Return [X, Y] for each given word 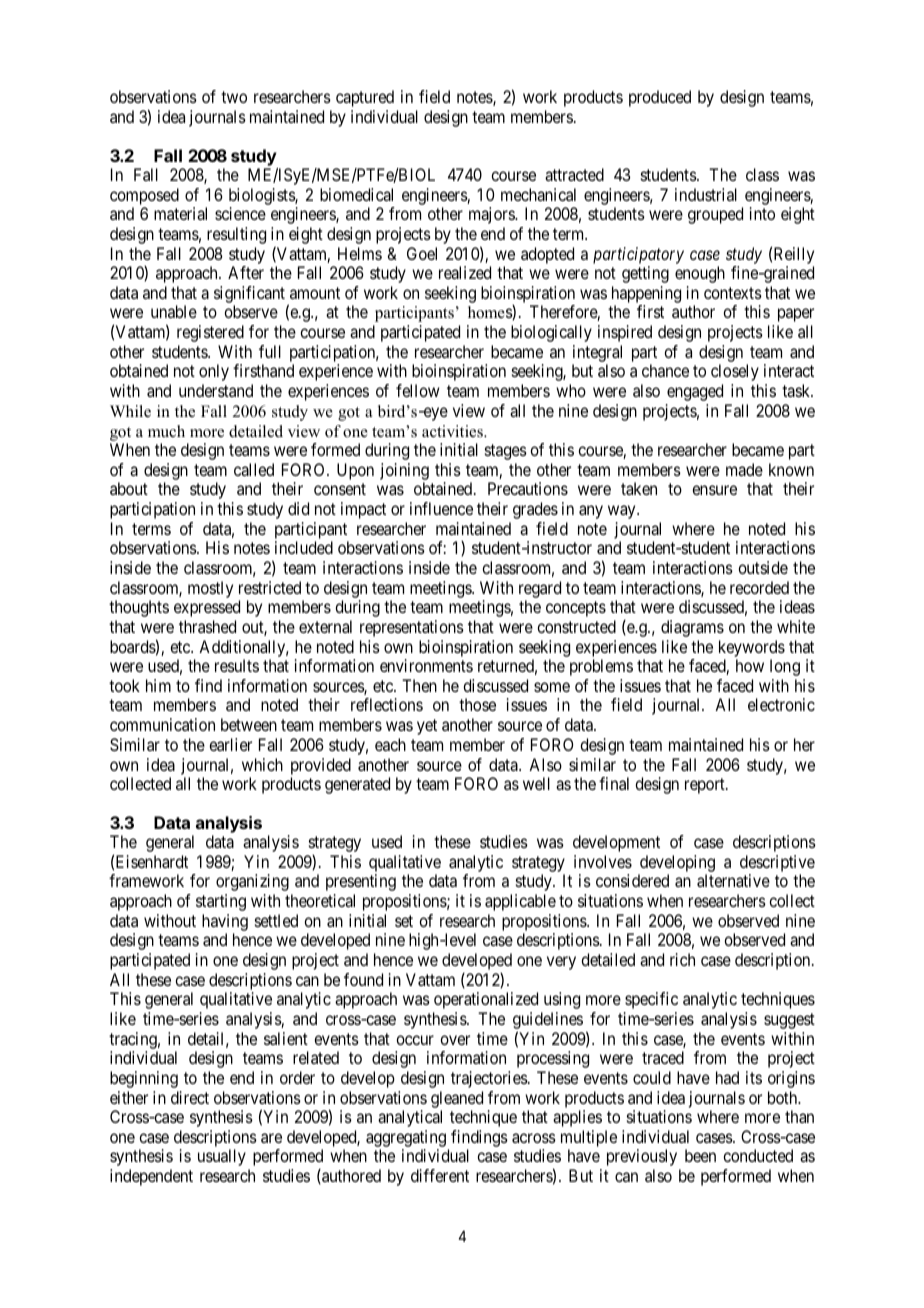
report [706, 786]
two [234, 97]
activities [453, 431]
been [700, 1155]
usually [222, 1157]
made [744, 469]
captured [365, 98]
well [536, 783]
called [254, 469]
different [440, 1175]
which [262, 764]
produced [660, 98]
